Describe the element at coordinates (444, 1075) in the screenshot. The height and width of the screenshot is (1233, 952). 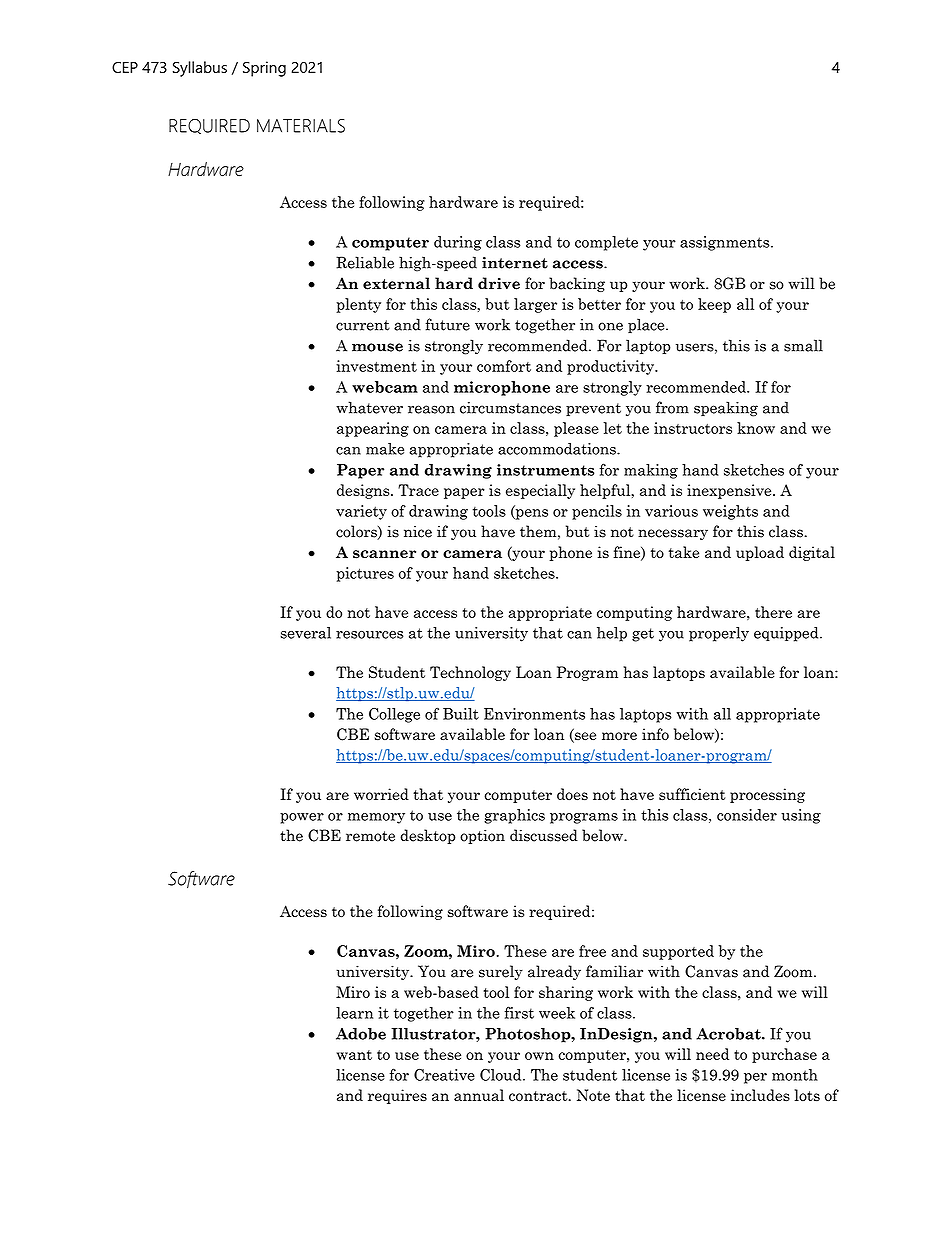
I see `Creative` at that location.
